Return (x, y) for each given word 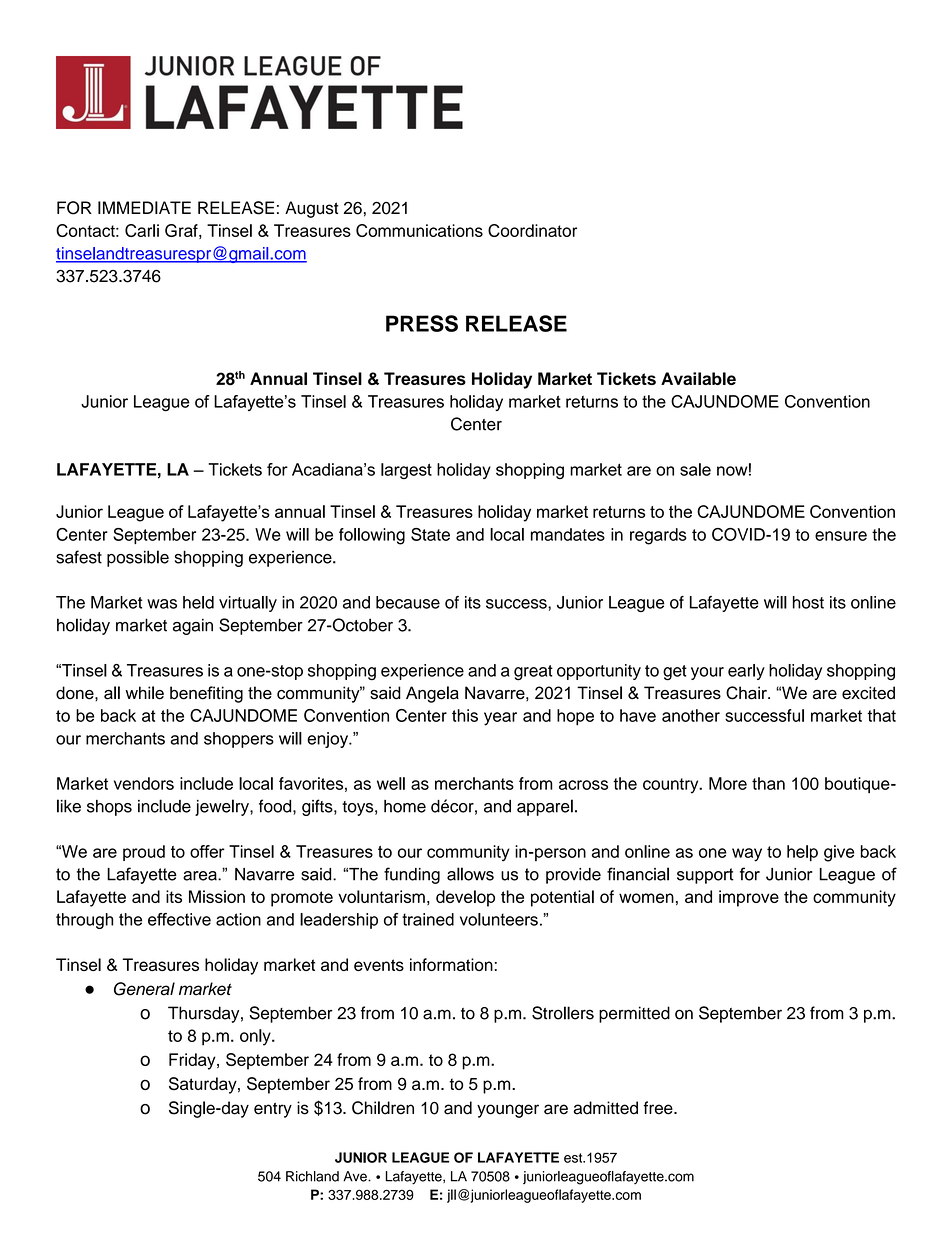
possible (138, 558)
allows (470, 874)
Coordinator (532, 230)
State (430, 534)
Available (698, 378)
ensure (841, 536)
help (802, 853)
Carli (142, 230)
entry (273, 1110)
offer (207, 851)
